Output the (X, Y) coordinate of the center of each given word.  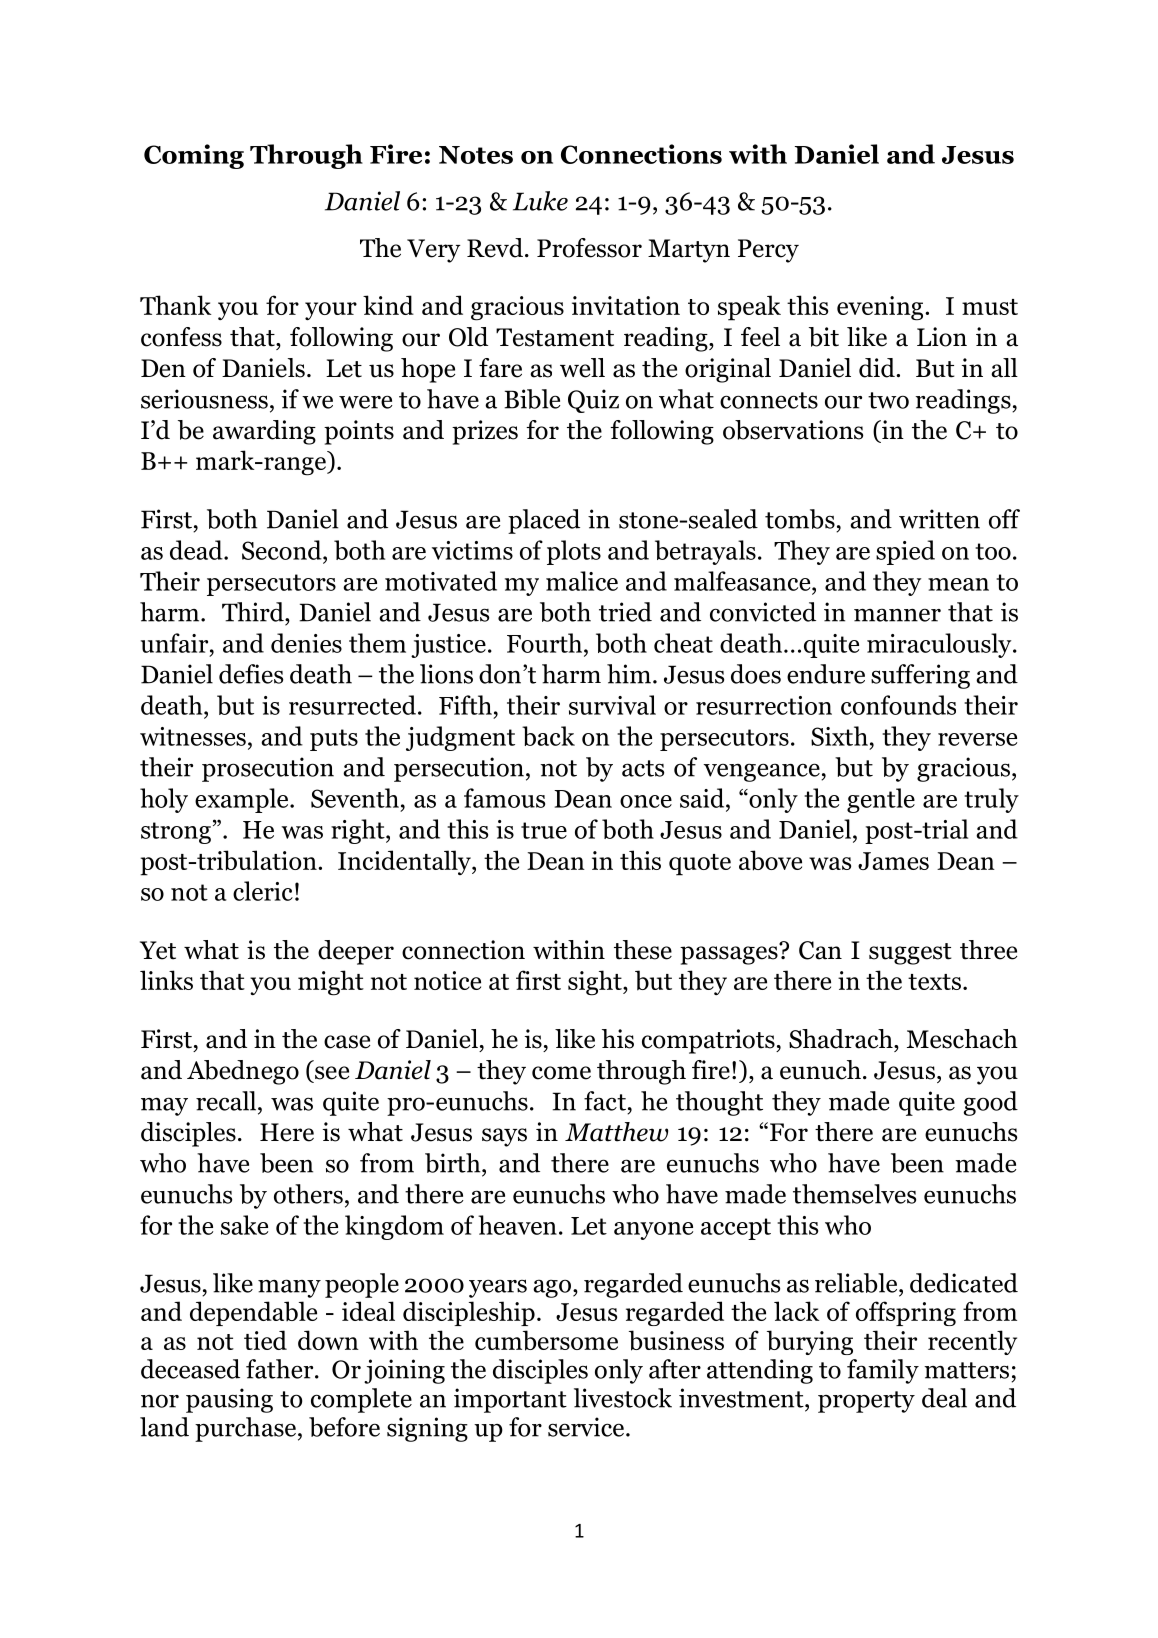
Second (283, 550)
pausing (229, 1400)
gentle (881, 800)
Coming (194, 156)
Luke (540, 201)
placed (544, 521)
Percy (768, 251)
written (939, 519)
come (561, 1073)
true (544, 830)
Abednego (243, 1072)
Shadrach (842, 1039)
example (243, 800)
